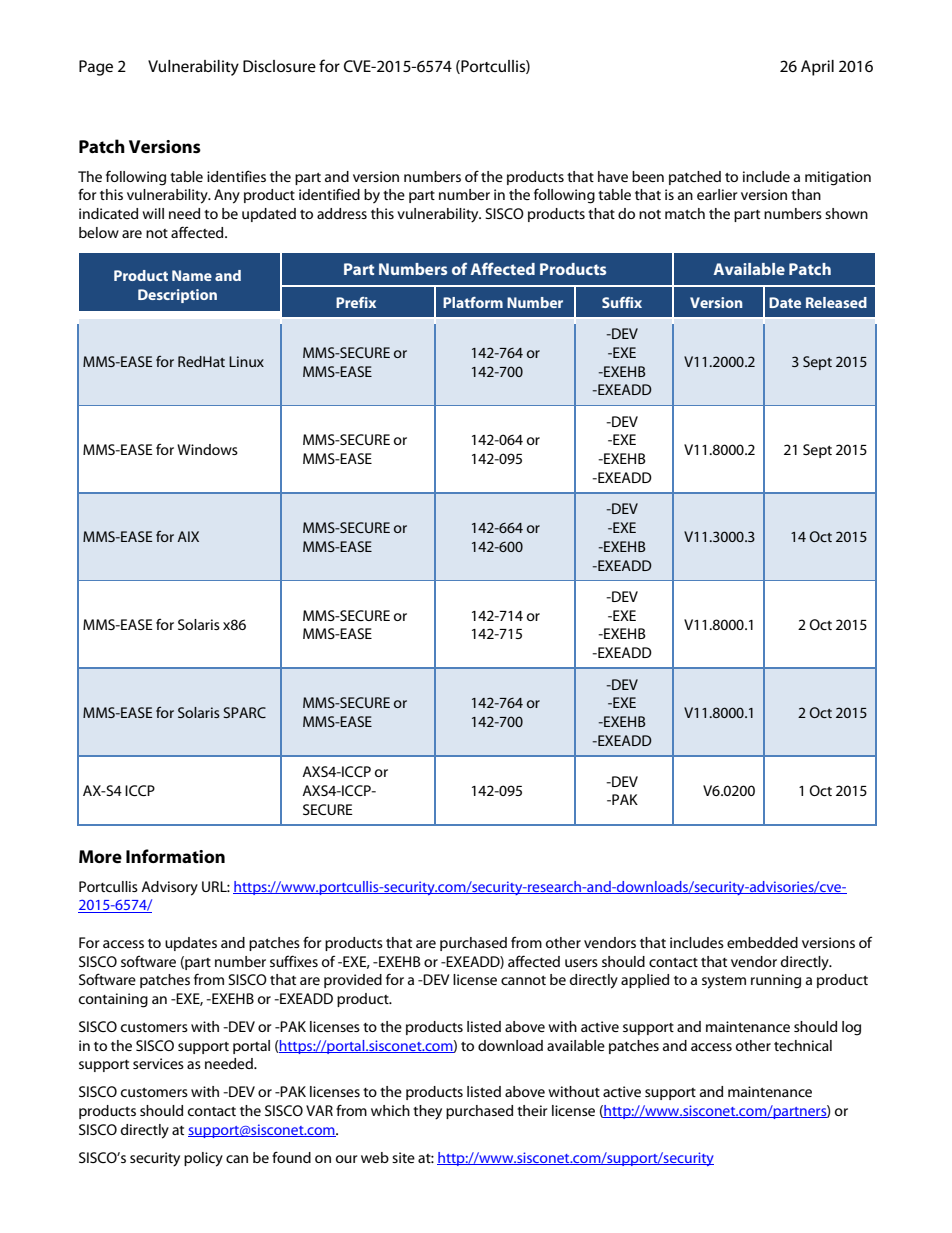 Image resolution: width=952 pixels, height=1233 pixels. What do you see at coordinates (613, 176) in the screenshot?
I see `have` at bounding box center [613, 176].
